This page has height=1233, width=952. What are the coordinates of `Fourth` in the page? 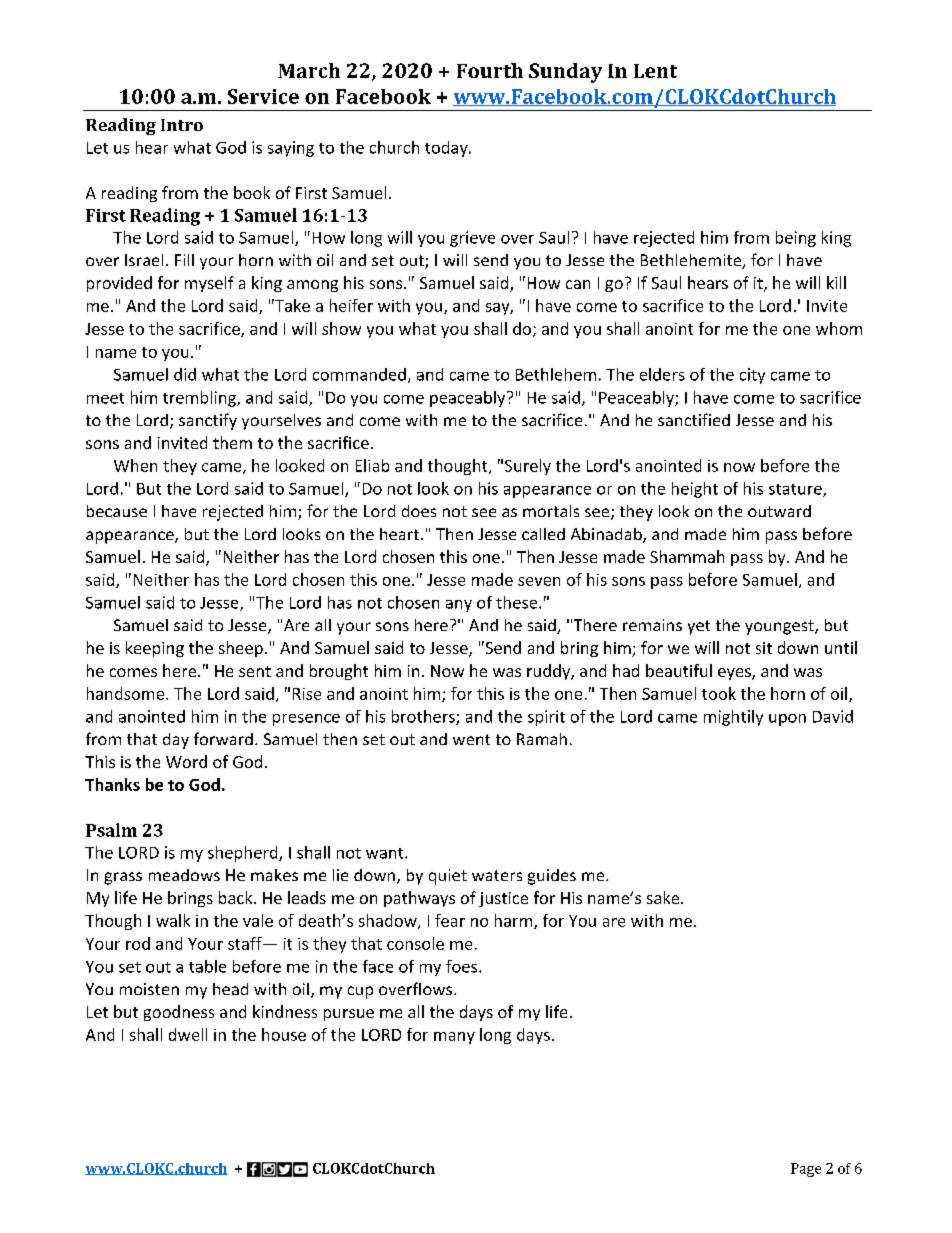 It's located at (490, 70).
